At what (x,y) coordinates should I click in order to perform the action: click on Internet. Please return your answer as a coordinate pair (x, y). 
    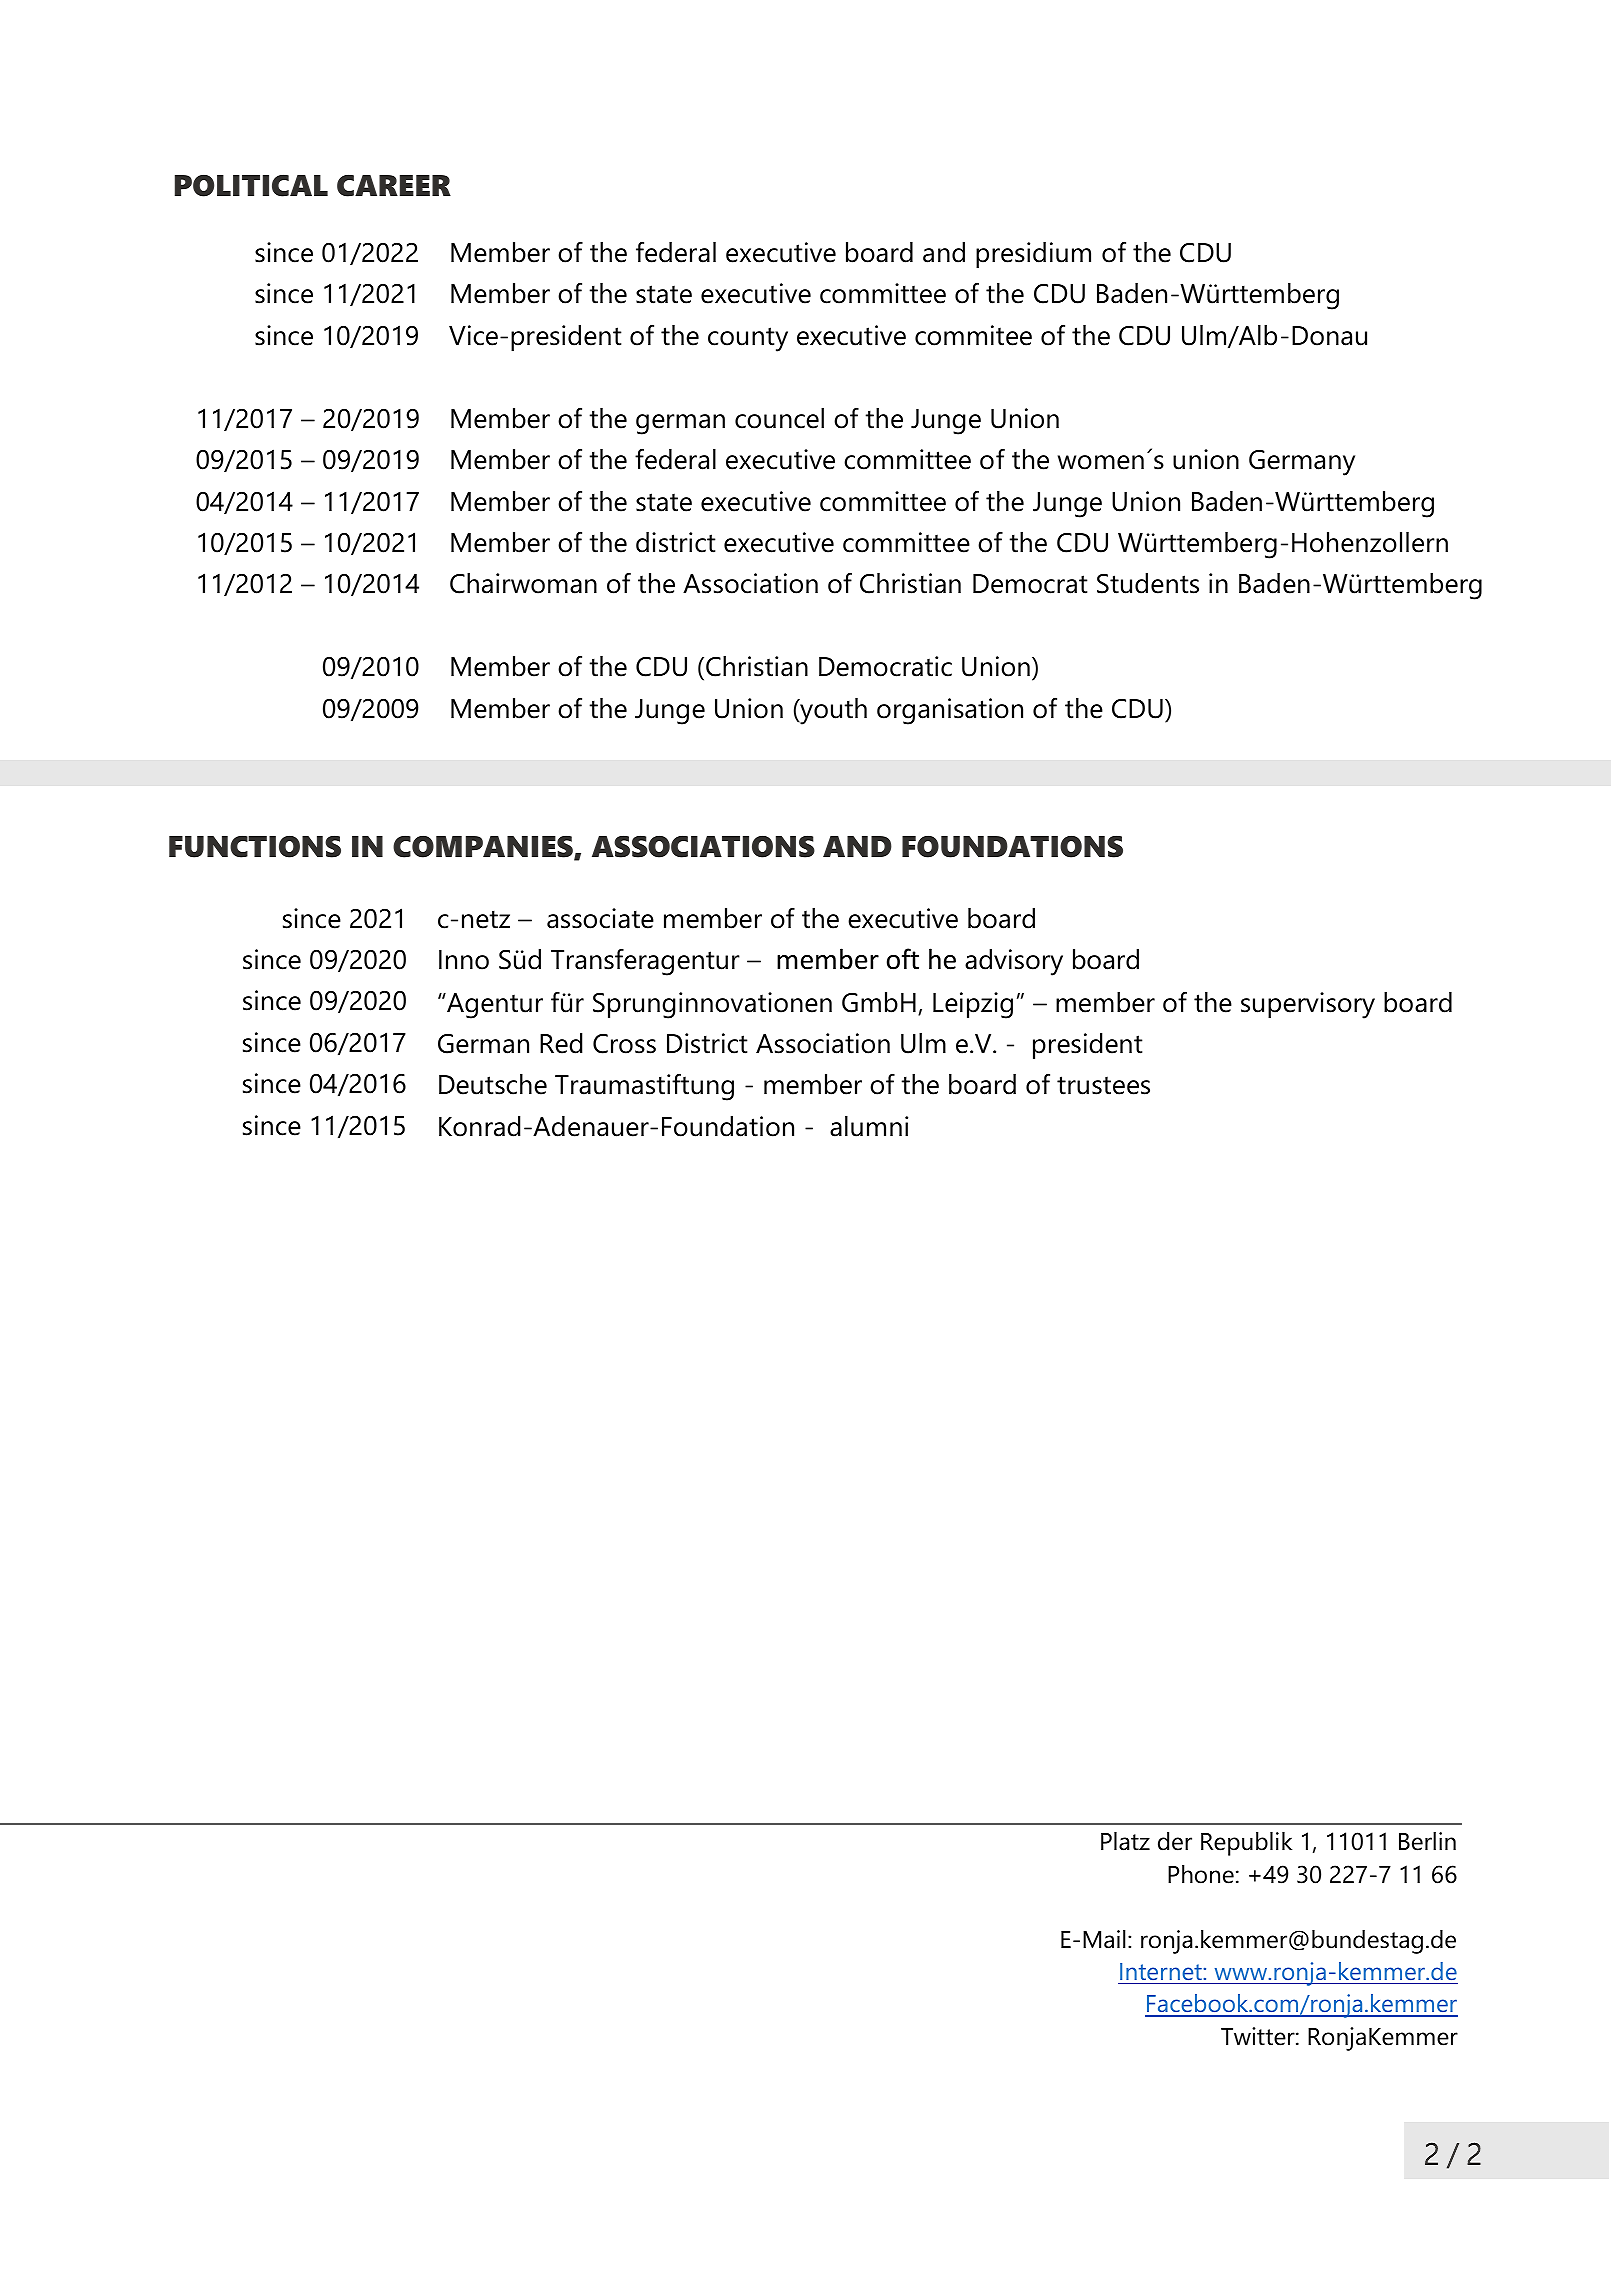
    Looking at the image, I should click on (1162, 1971).
